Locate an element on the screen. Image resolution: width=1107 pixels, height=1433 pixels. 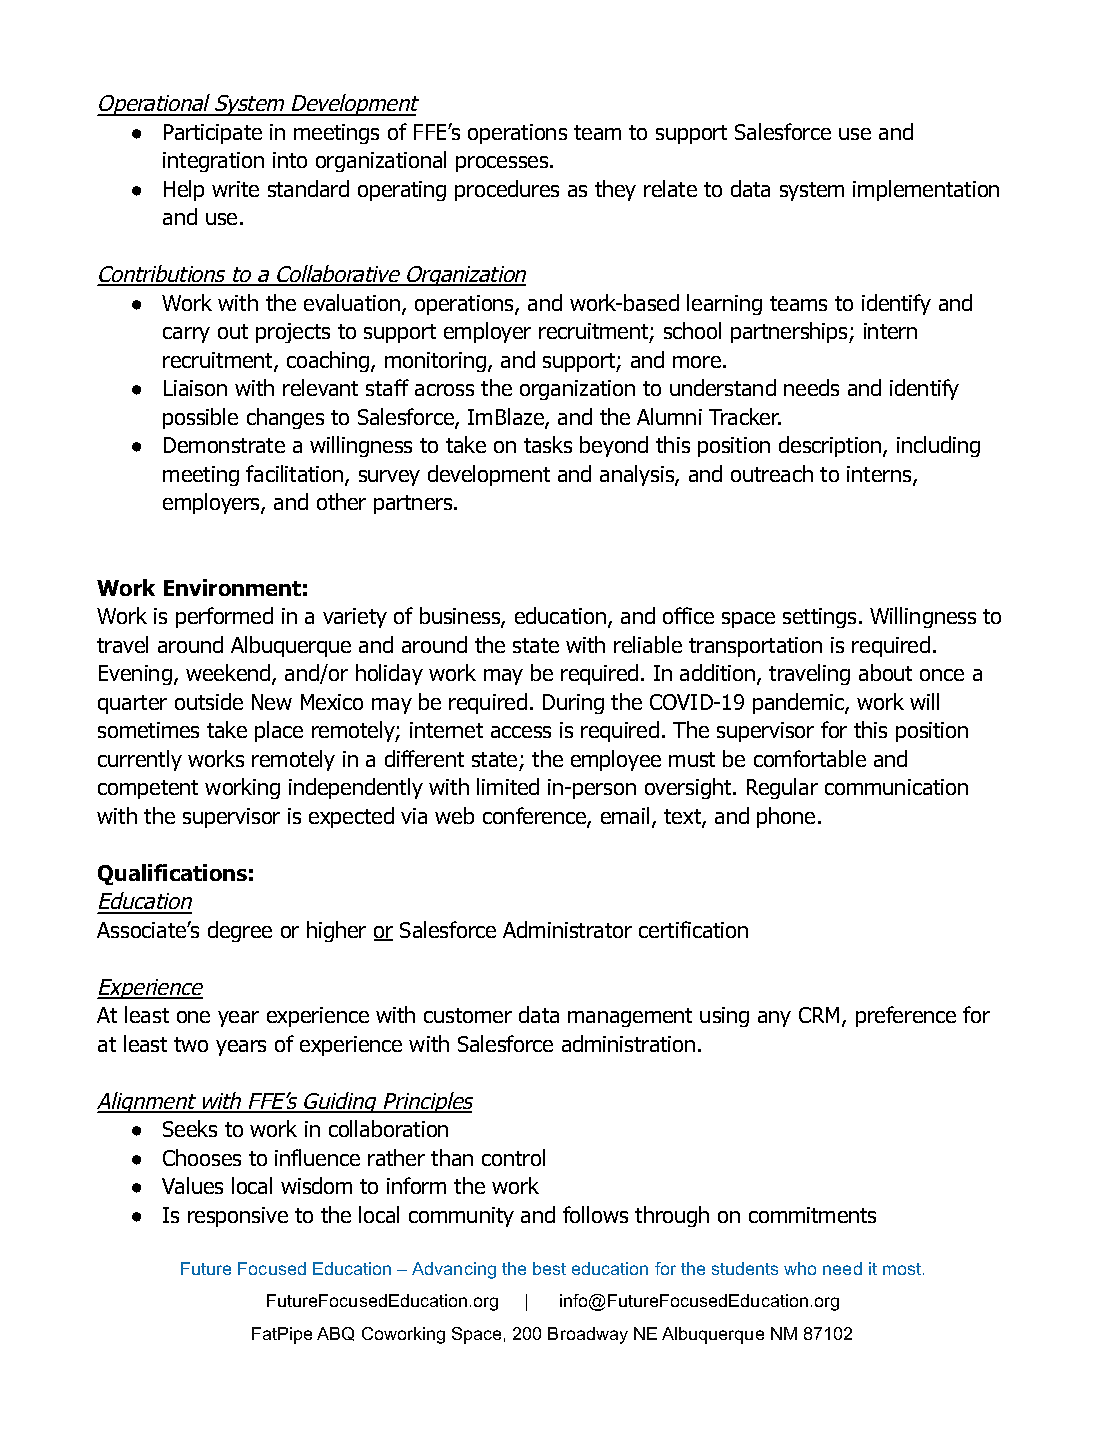
customer is located at coordinates (468, 1015).
